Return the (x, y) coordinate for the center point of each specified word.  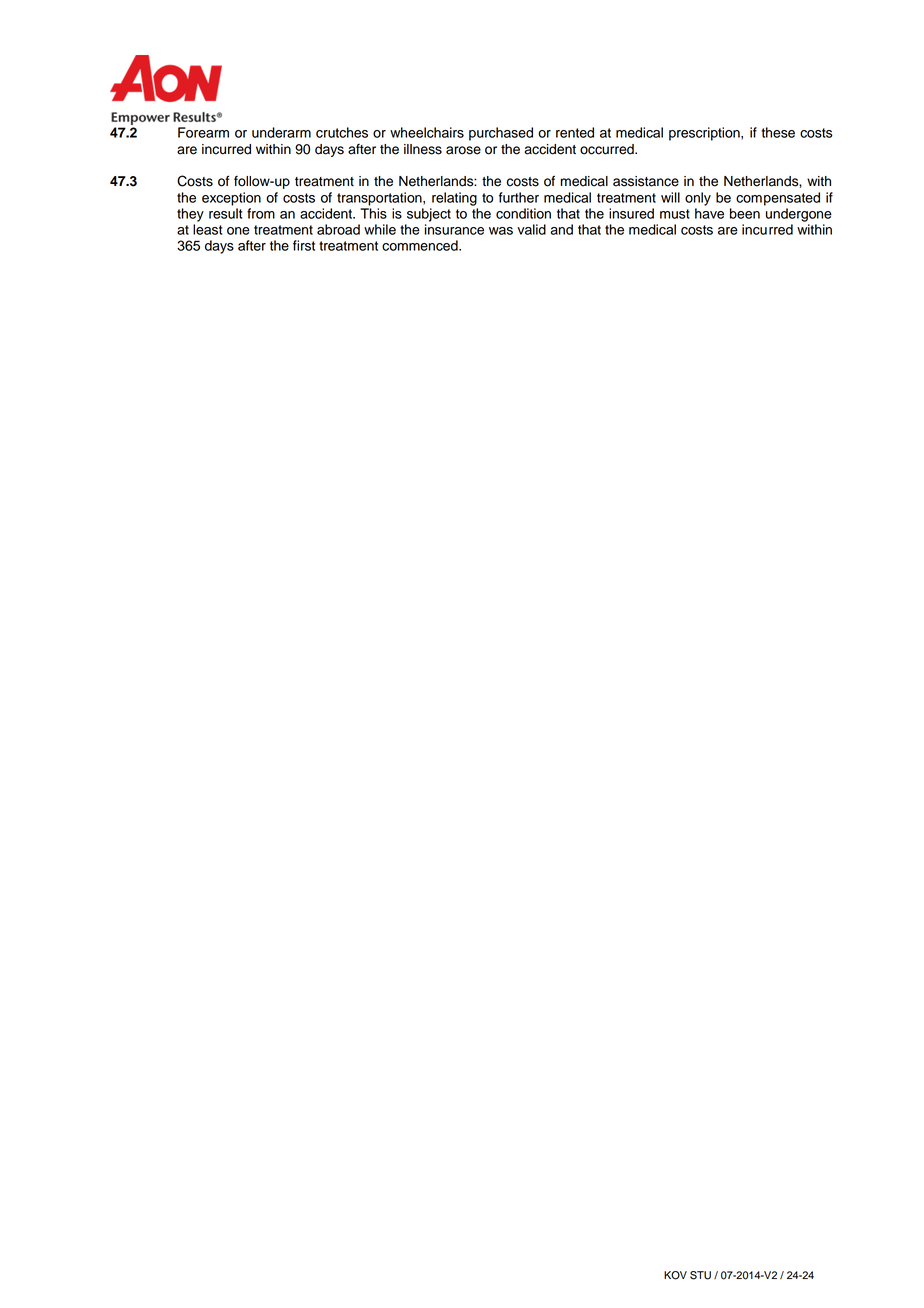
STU (700, 1275)
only (698, 199)
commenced (421, 245)
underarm (281, 132)
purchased (501, 134)
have (709, 213)
